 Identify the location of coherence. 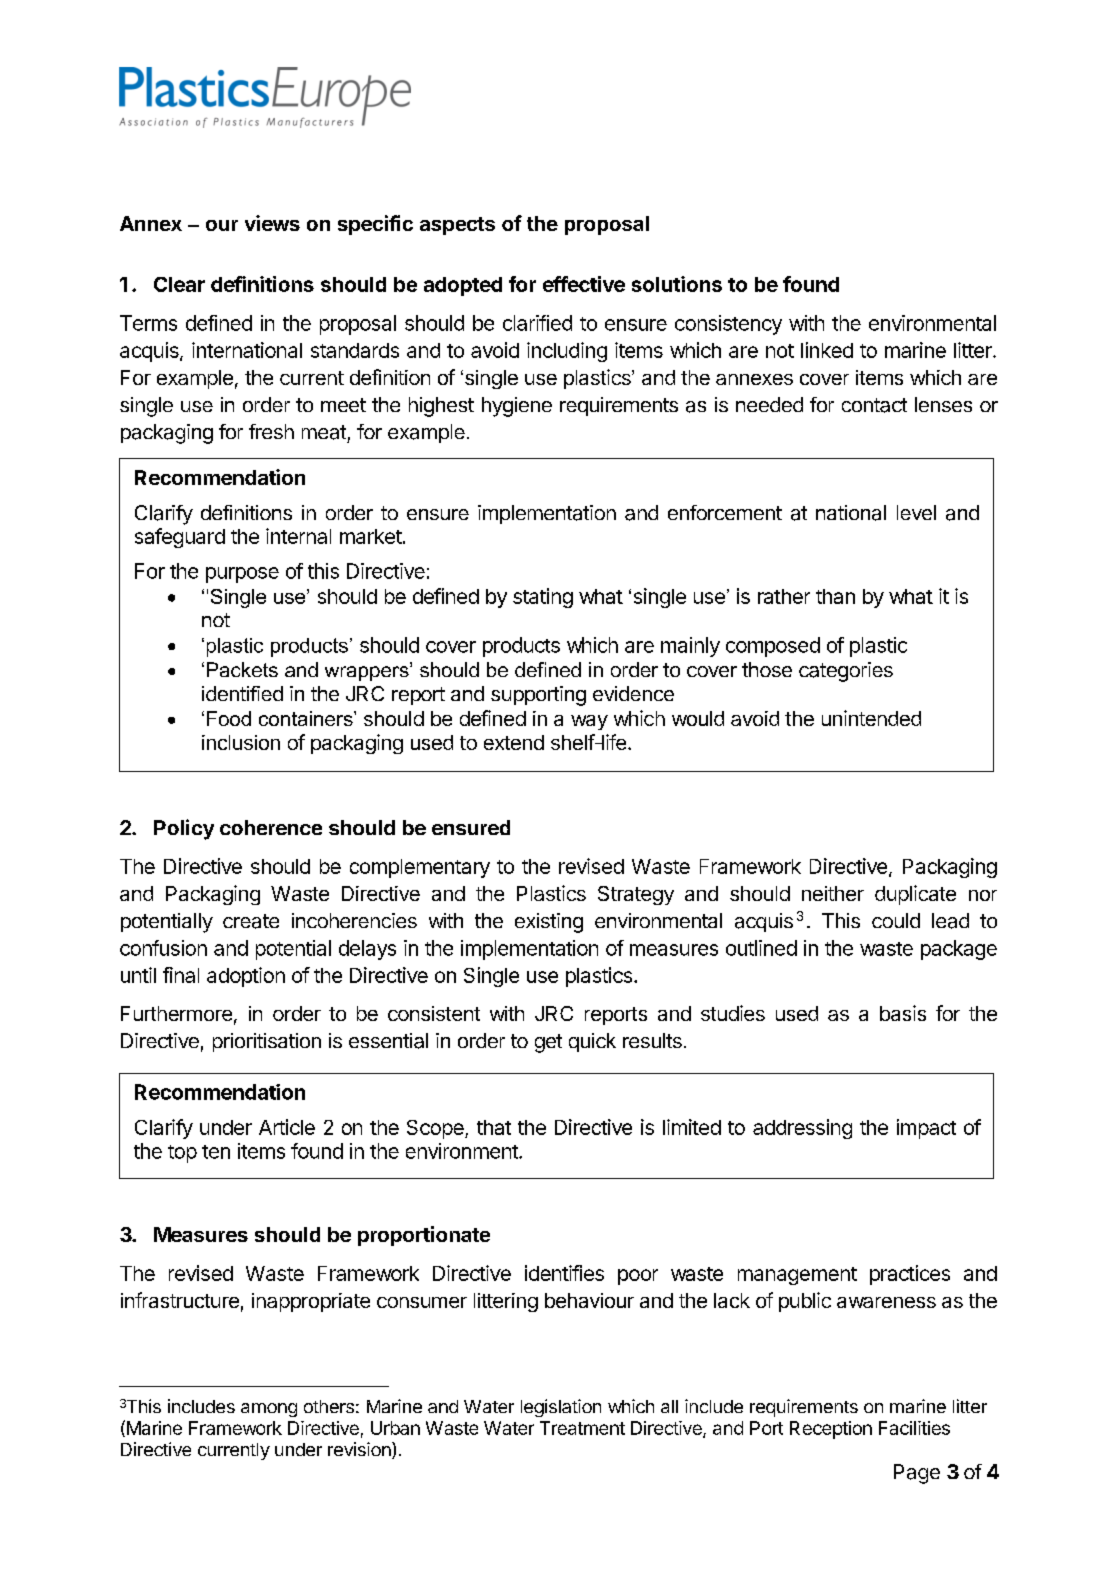
(271, 827).
